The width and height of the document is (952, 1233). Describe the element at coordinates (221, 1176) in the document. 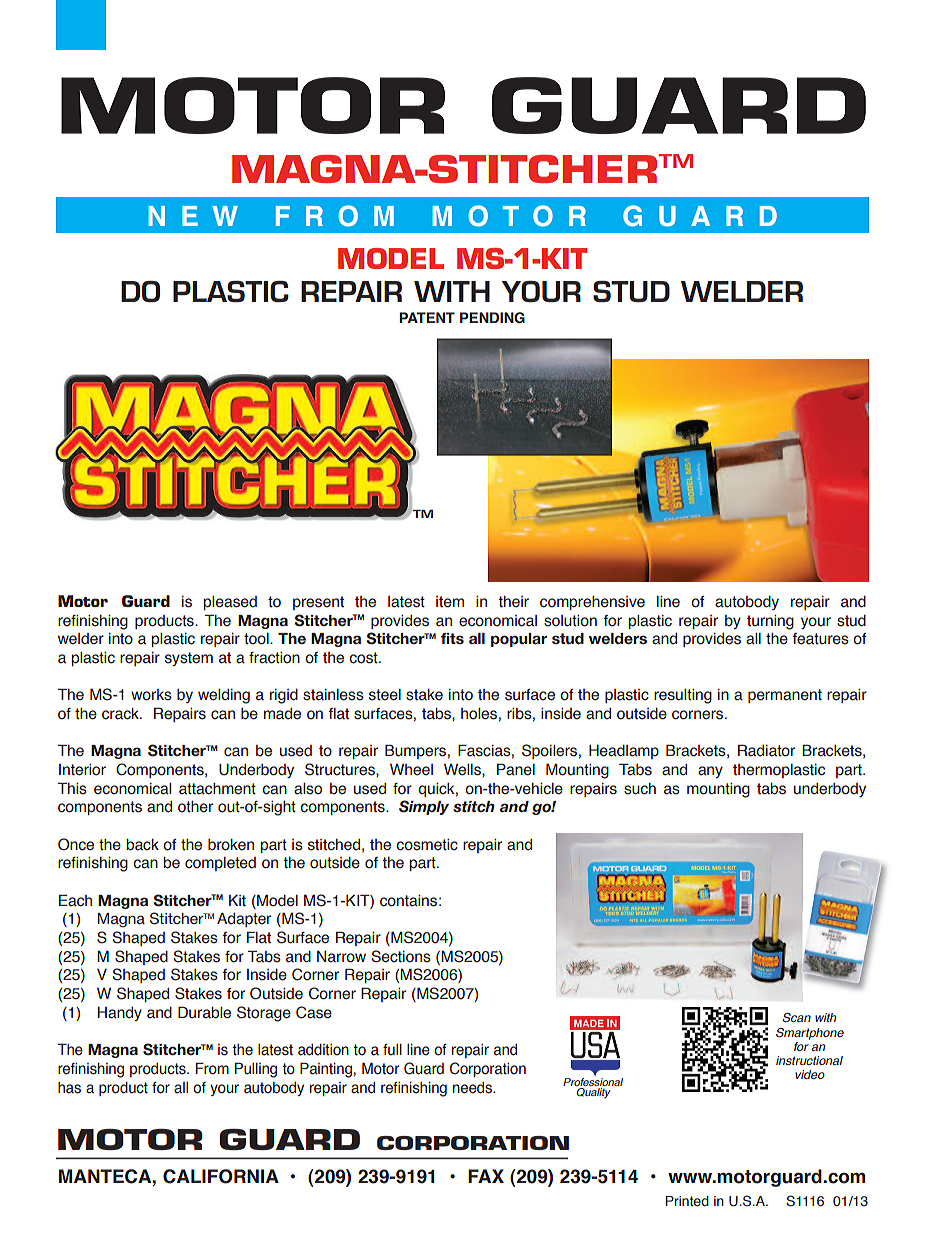

I see `CALIFORNIA` at that location.
